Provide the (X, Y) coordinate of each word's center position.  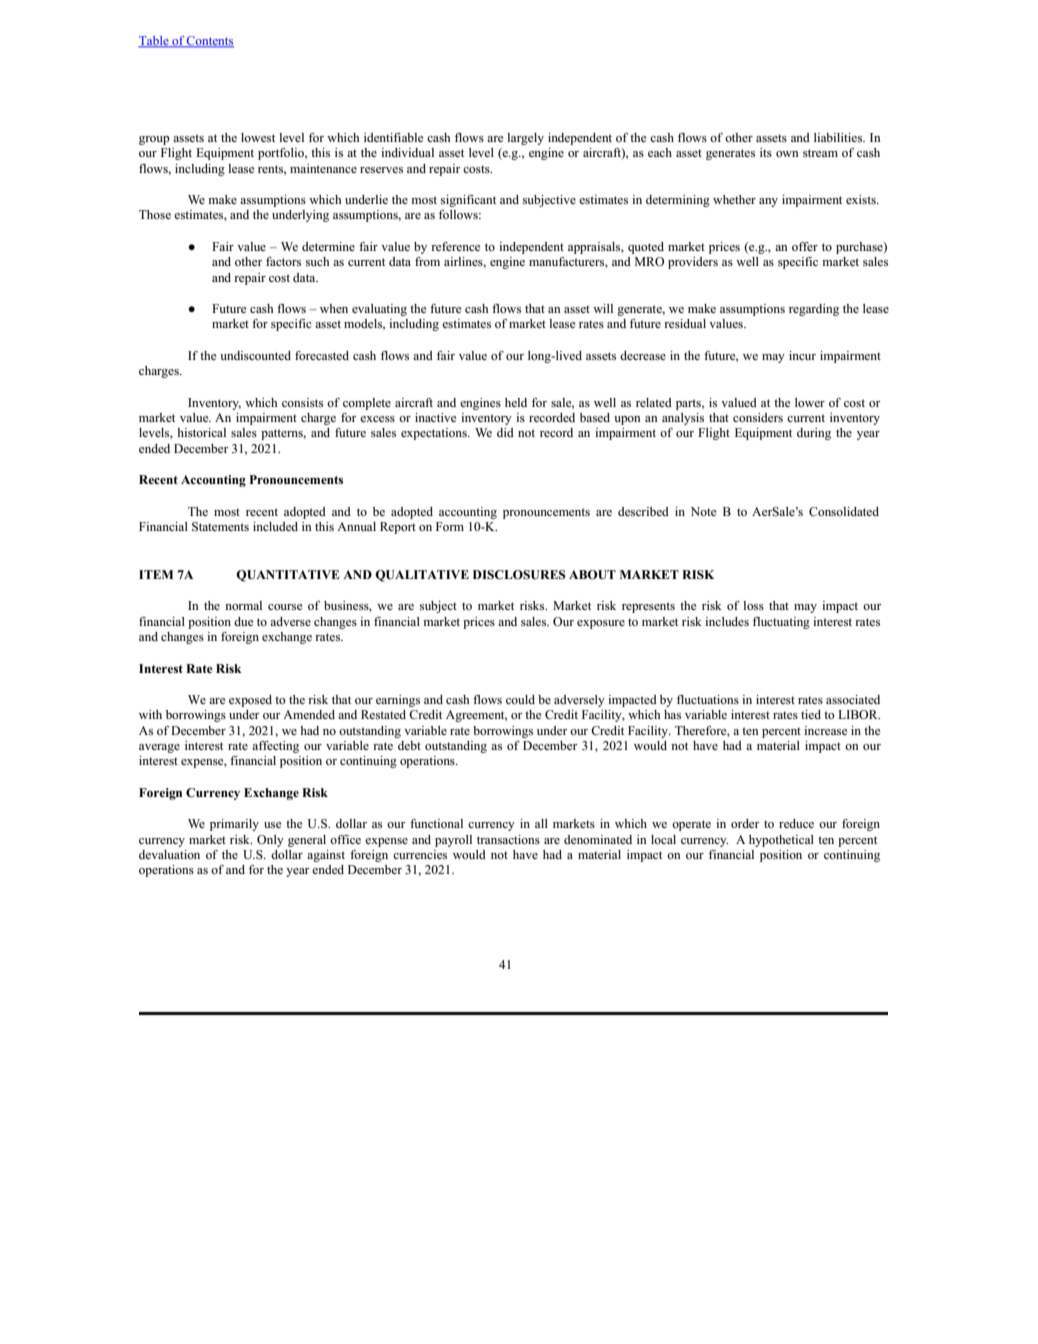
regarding (814, 310)
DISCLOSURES (519, 575)
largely (525, 139)
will (603, 308)
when (334, 308)
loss (753, 605)
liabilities (839, 137)
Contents (209, 42)
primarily (234, 825)
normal (243, 605)
